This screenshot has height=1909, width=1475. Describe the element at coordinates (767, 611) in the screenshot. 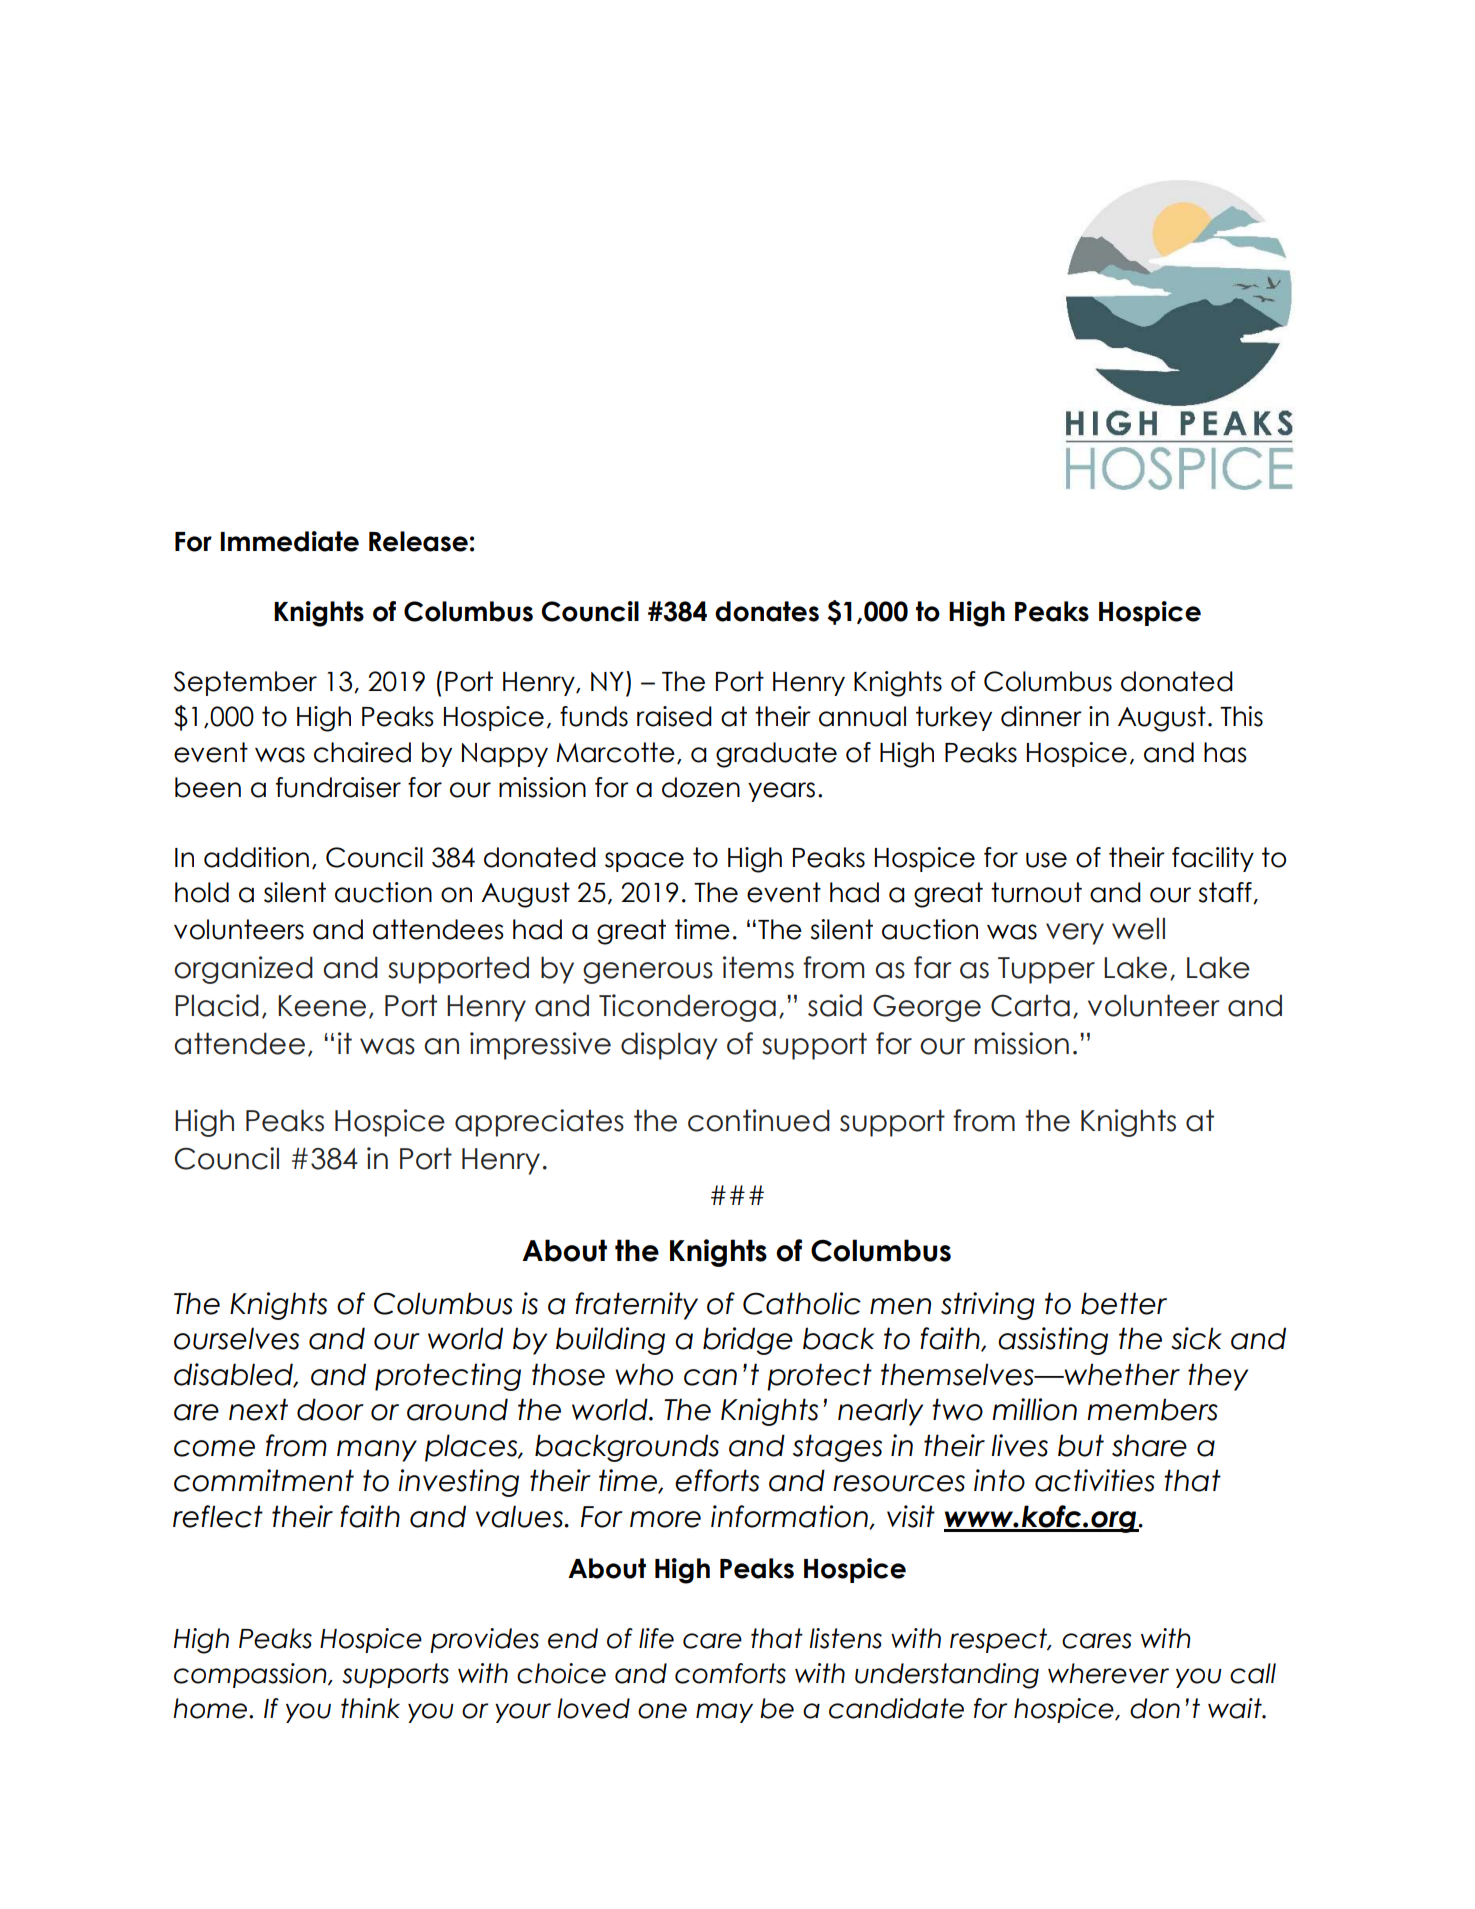

I see `donates` at that location.
